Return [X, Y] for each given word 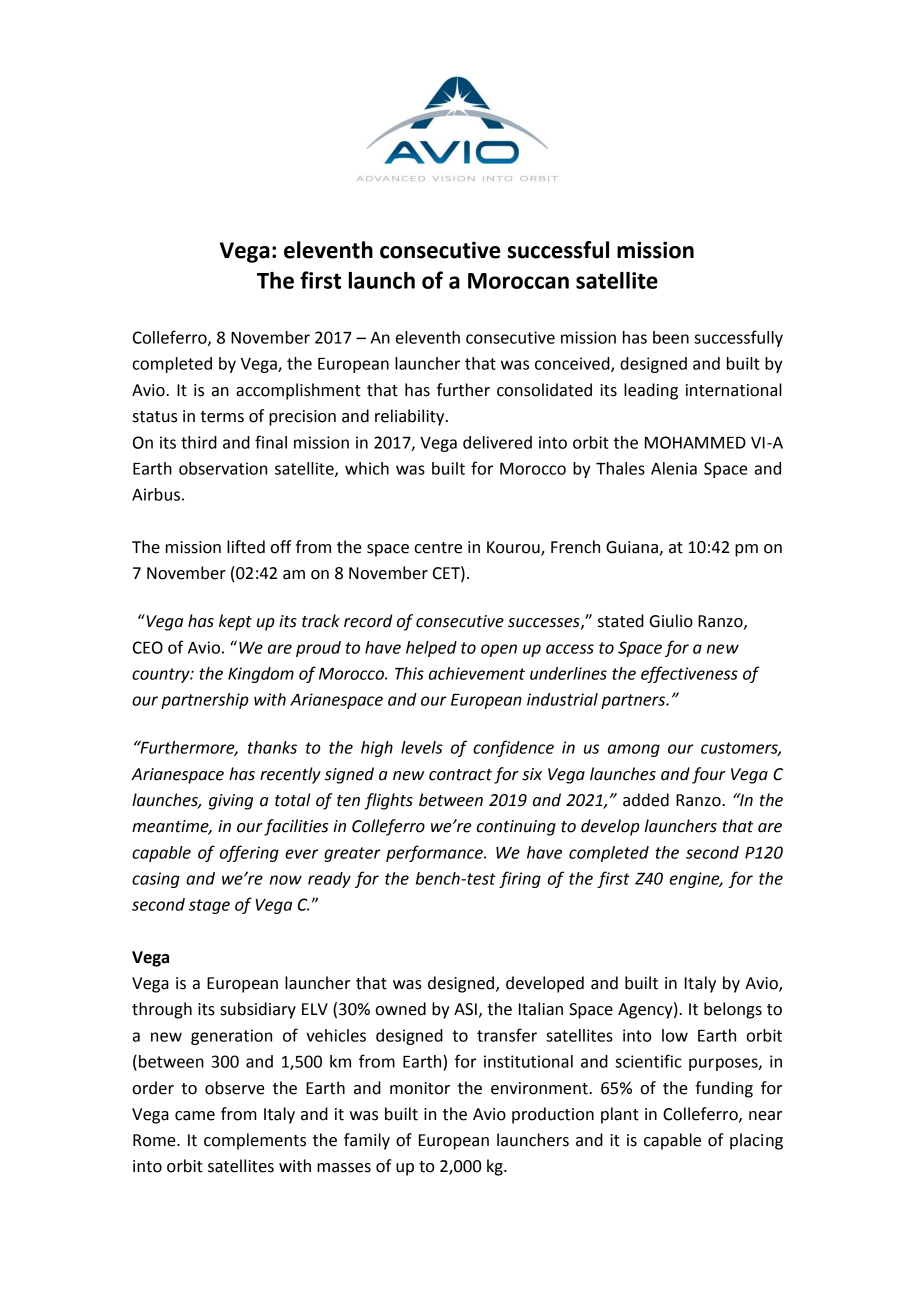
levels [422, 747]
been [671, 337]
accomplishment [298, 391]
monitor [420, 1088]
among [634, 750]
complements [255, 1141]
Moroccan [518, 281]
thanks [272, 747]
